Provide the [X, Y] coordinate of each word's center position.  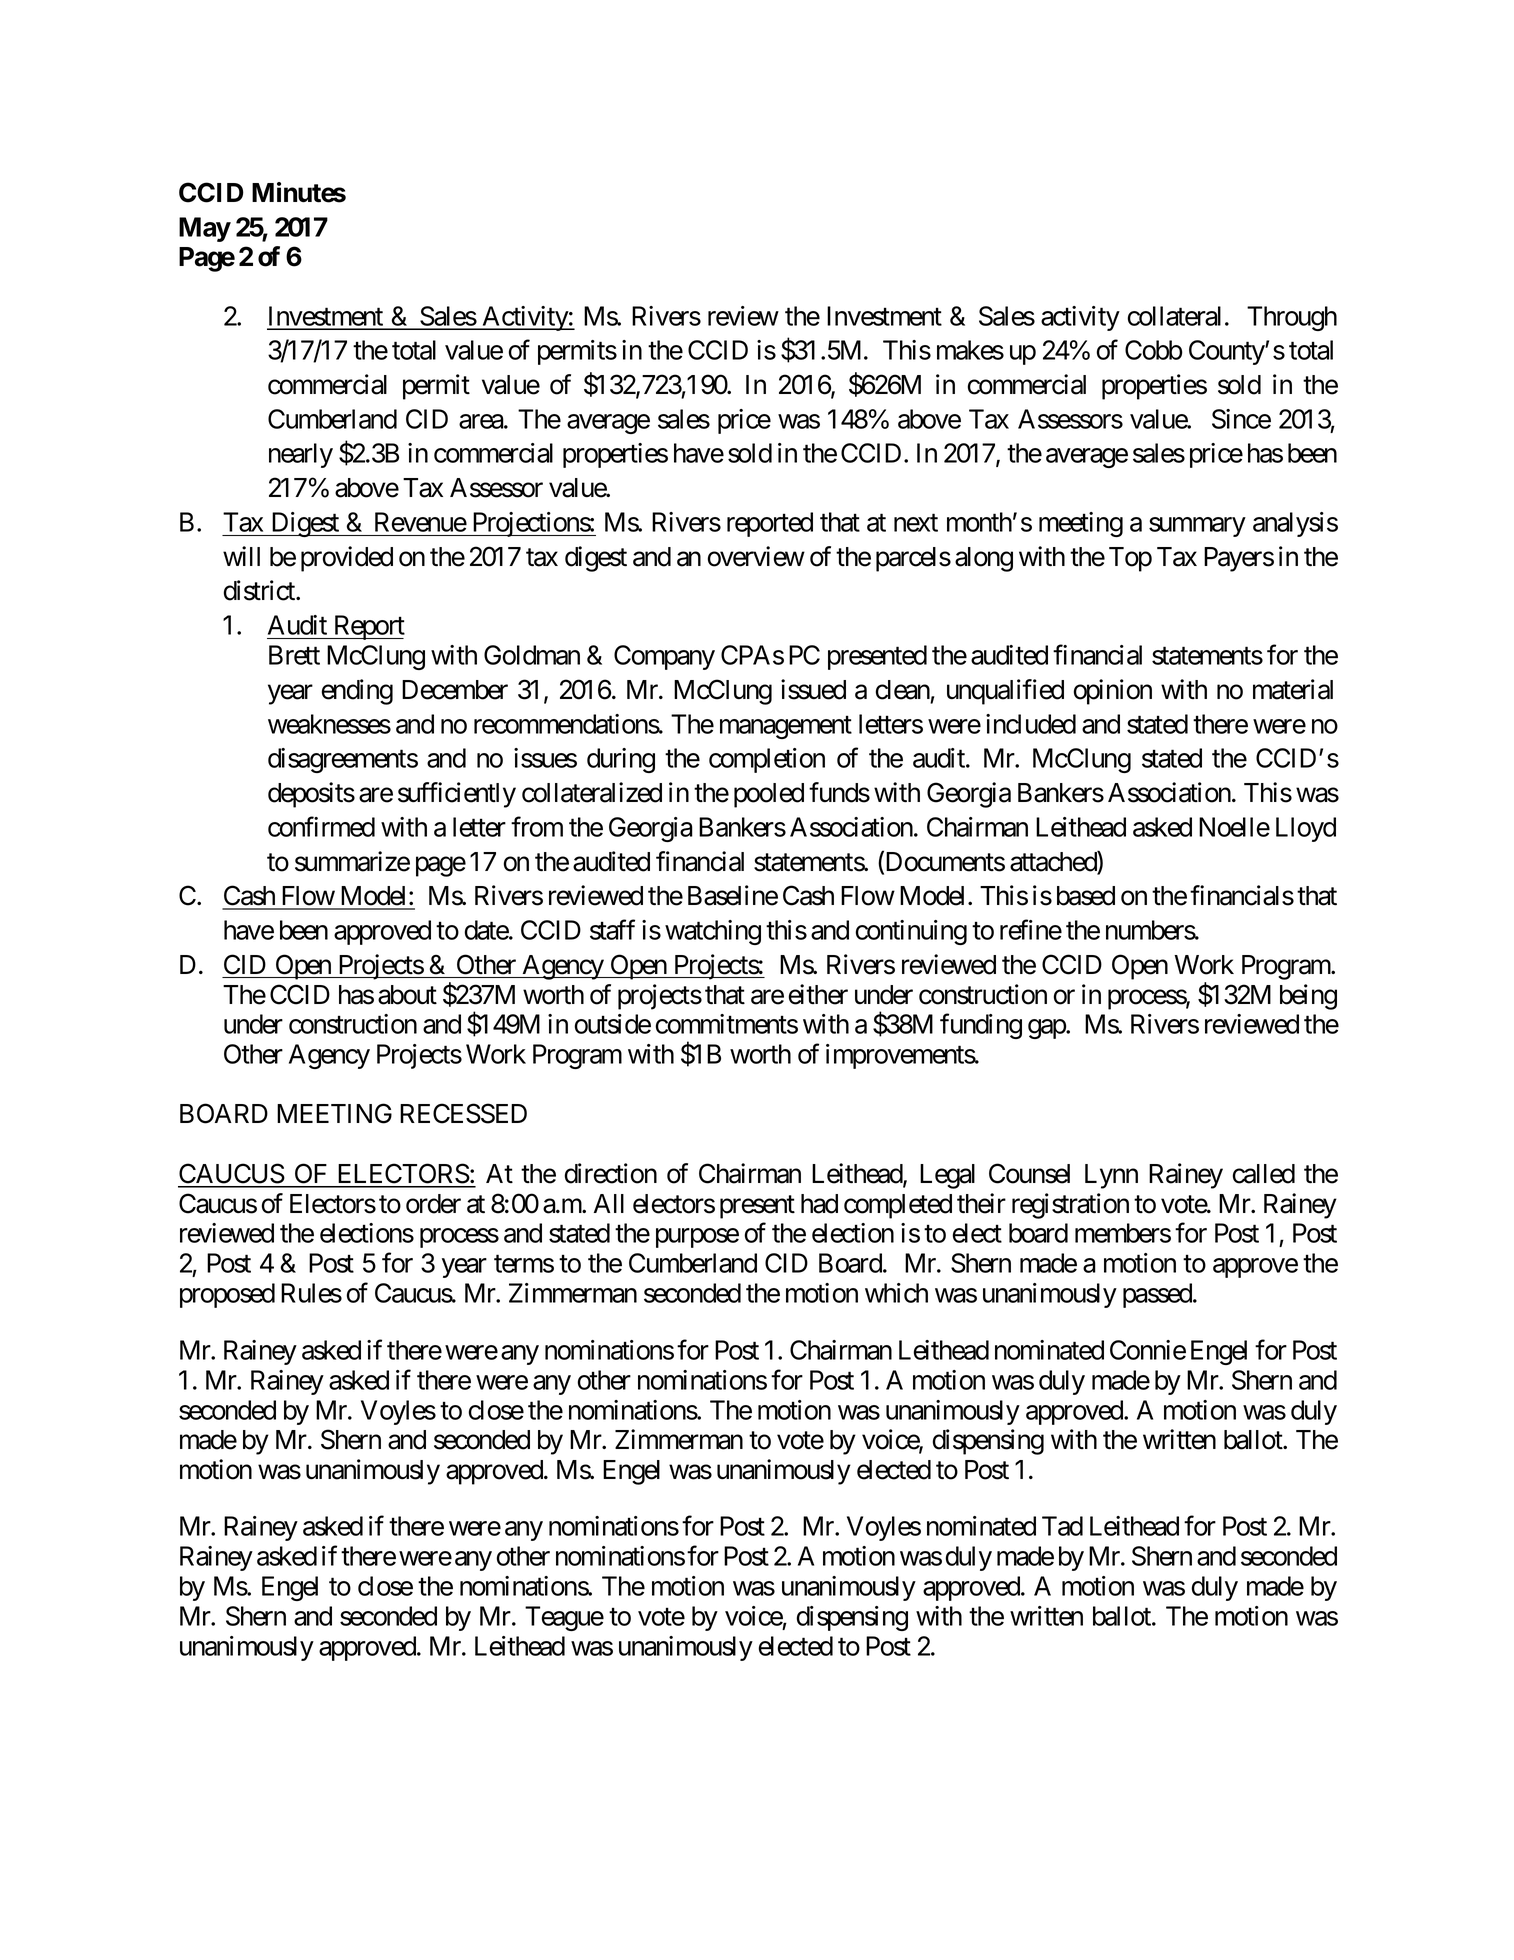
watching [713, 932]
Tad [1062, 1526]
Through [1292, 318]
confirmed [321, 826]
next [916, 523]
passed [1158, 1295]
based [1086, 896]
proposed [227, 1295]
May [205, 229]
